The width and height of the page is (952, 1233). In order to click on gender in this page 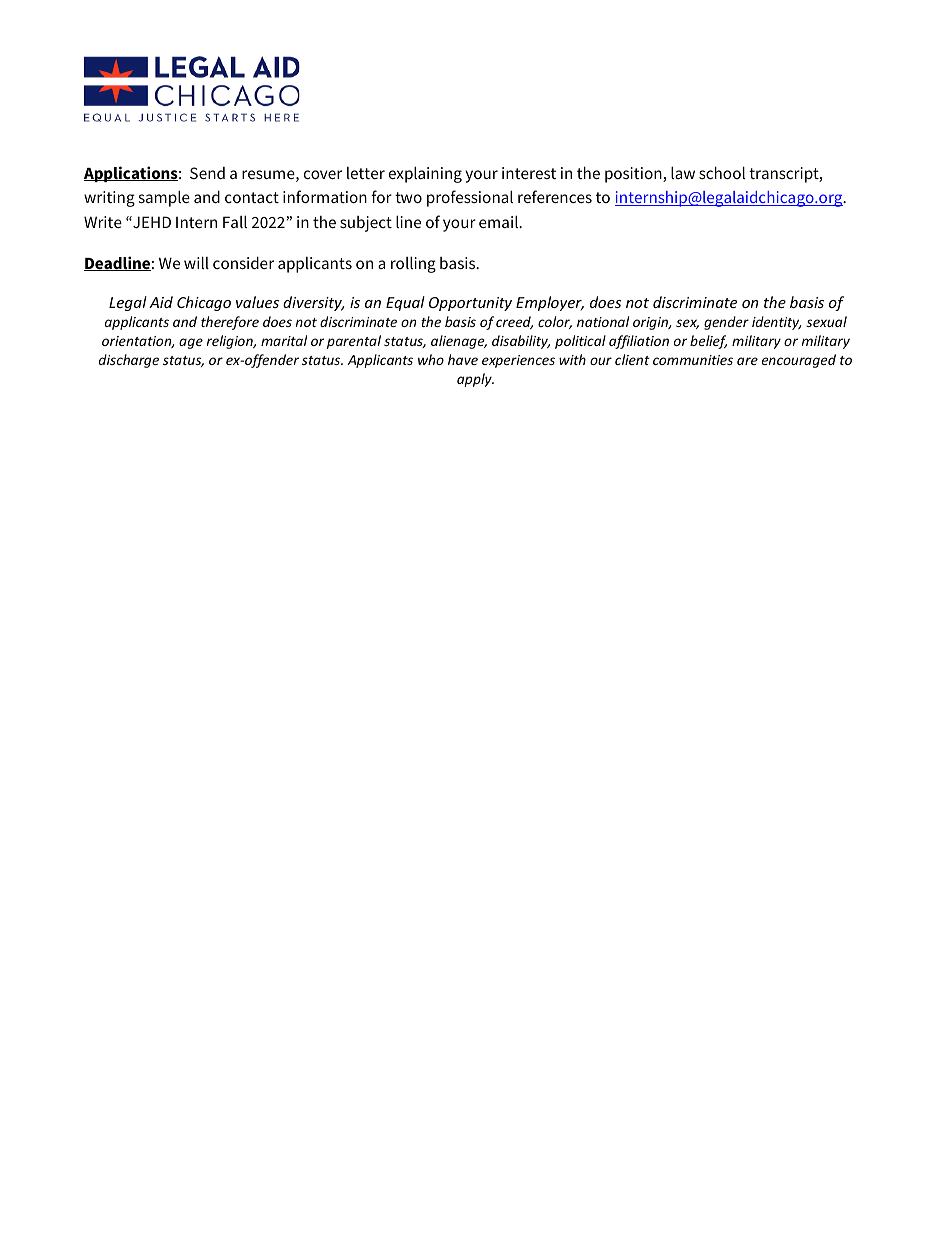, I will do `click(726, 323)`.
